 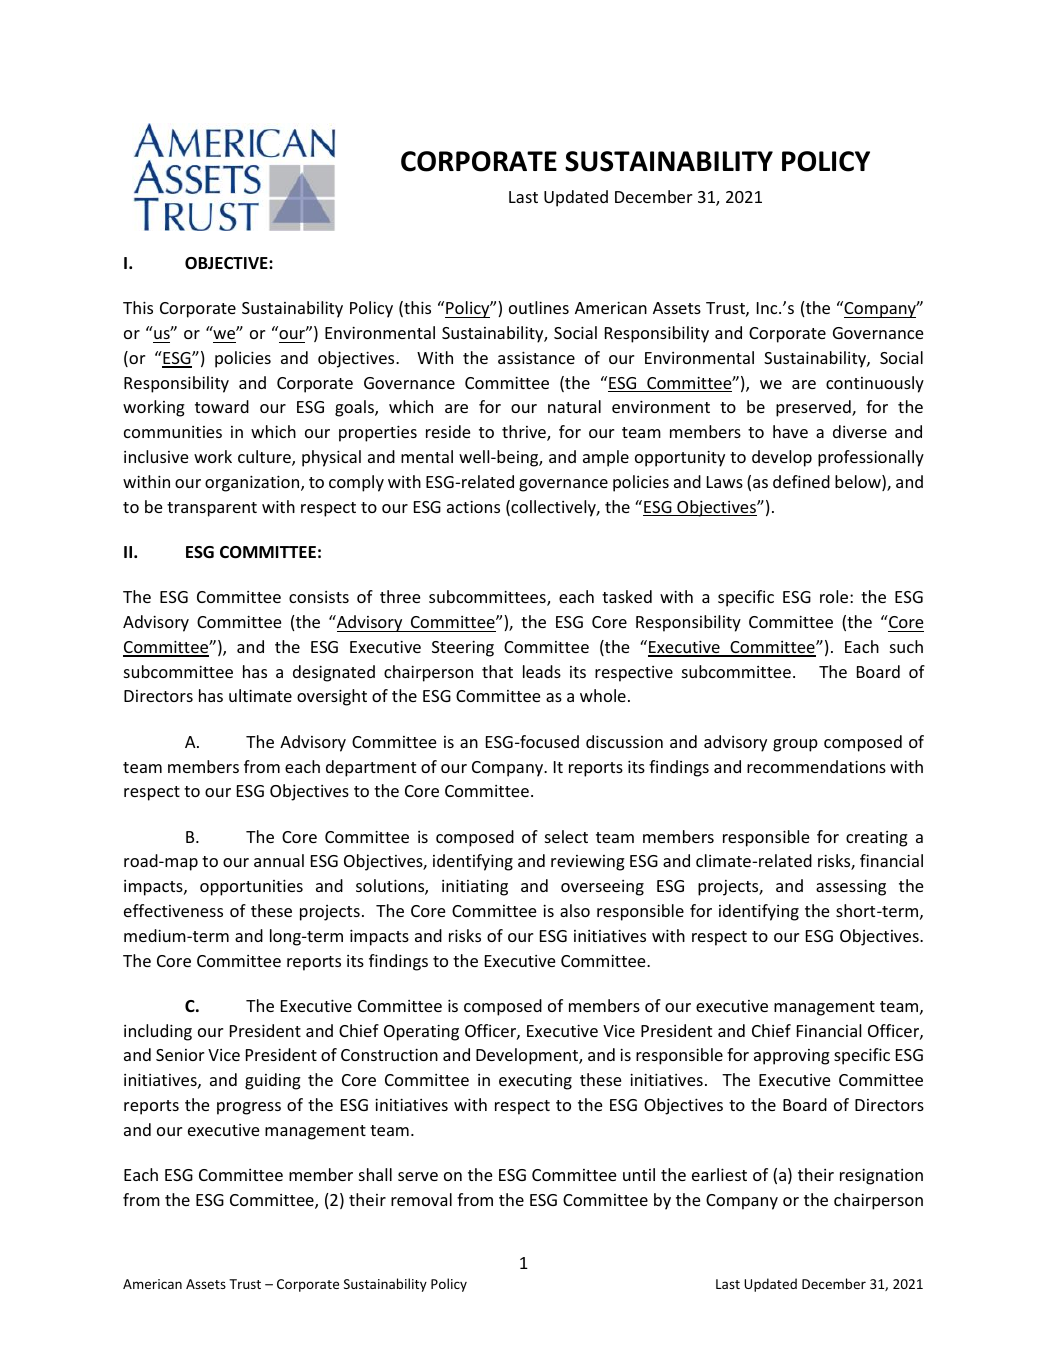 What do you see at coordinates (536, 357) in the document?
I see `assistance` at bounding box center [536, 357].
